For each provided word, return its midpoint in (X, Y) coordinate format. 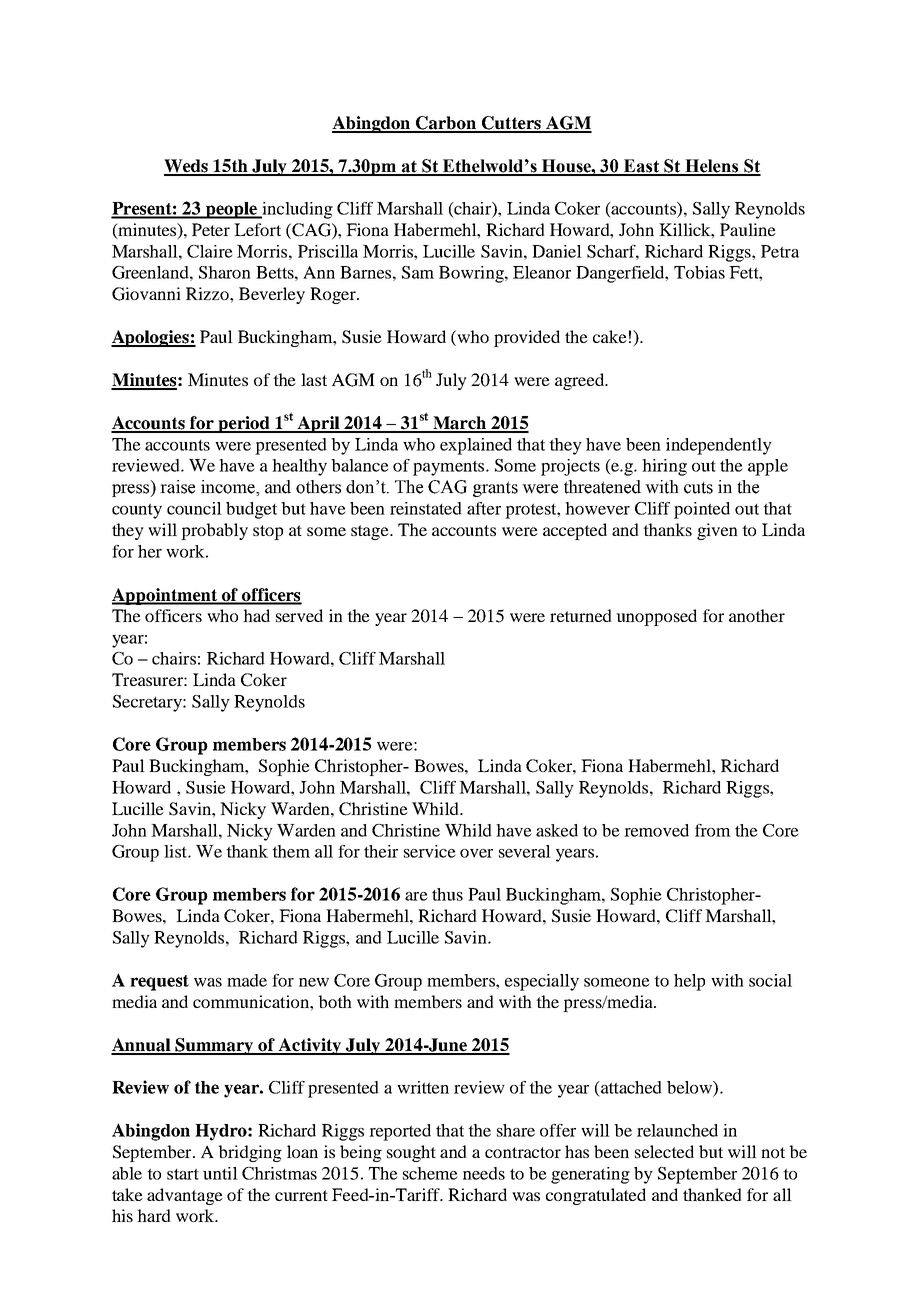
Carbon (446, 124)
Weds (187, 167)
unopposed (656, 617)
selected (664, 1151)
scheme (430, 1173)
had (256, 615)
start (183, 1174)
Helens (712, 167)
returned (581, 615)
